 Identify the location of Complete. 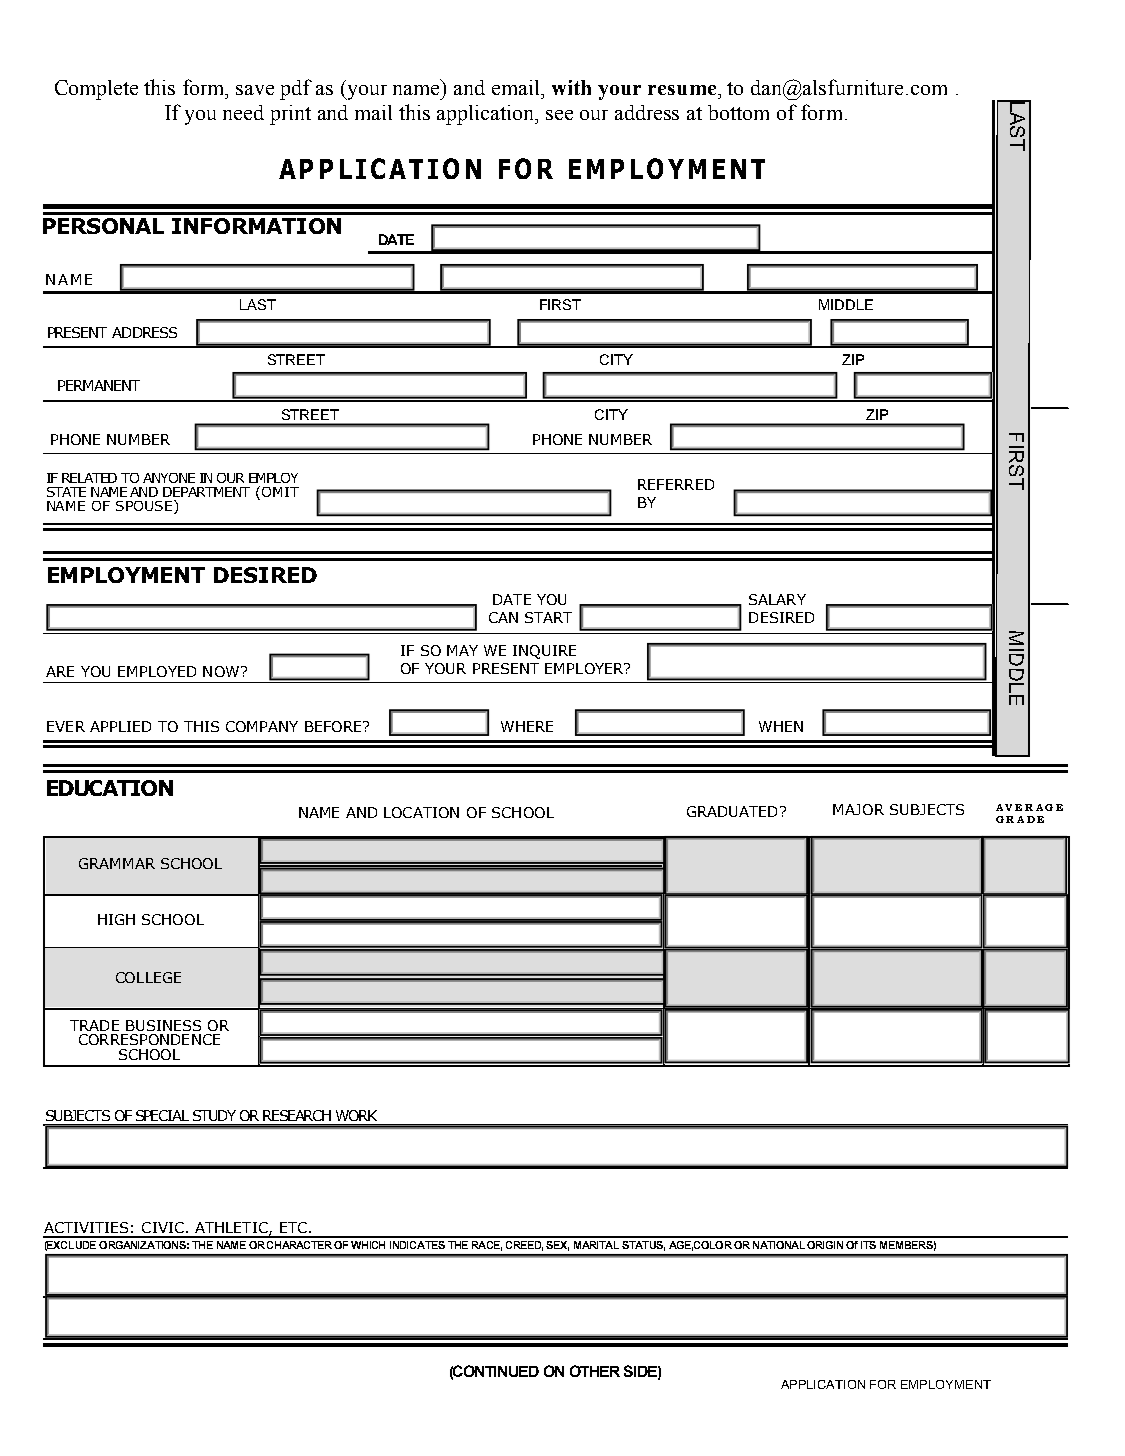
(96, 90).
